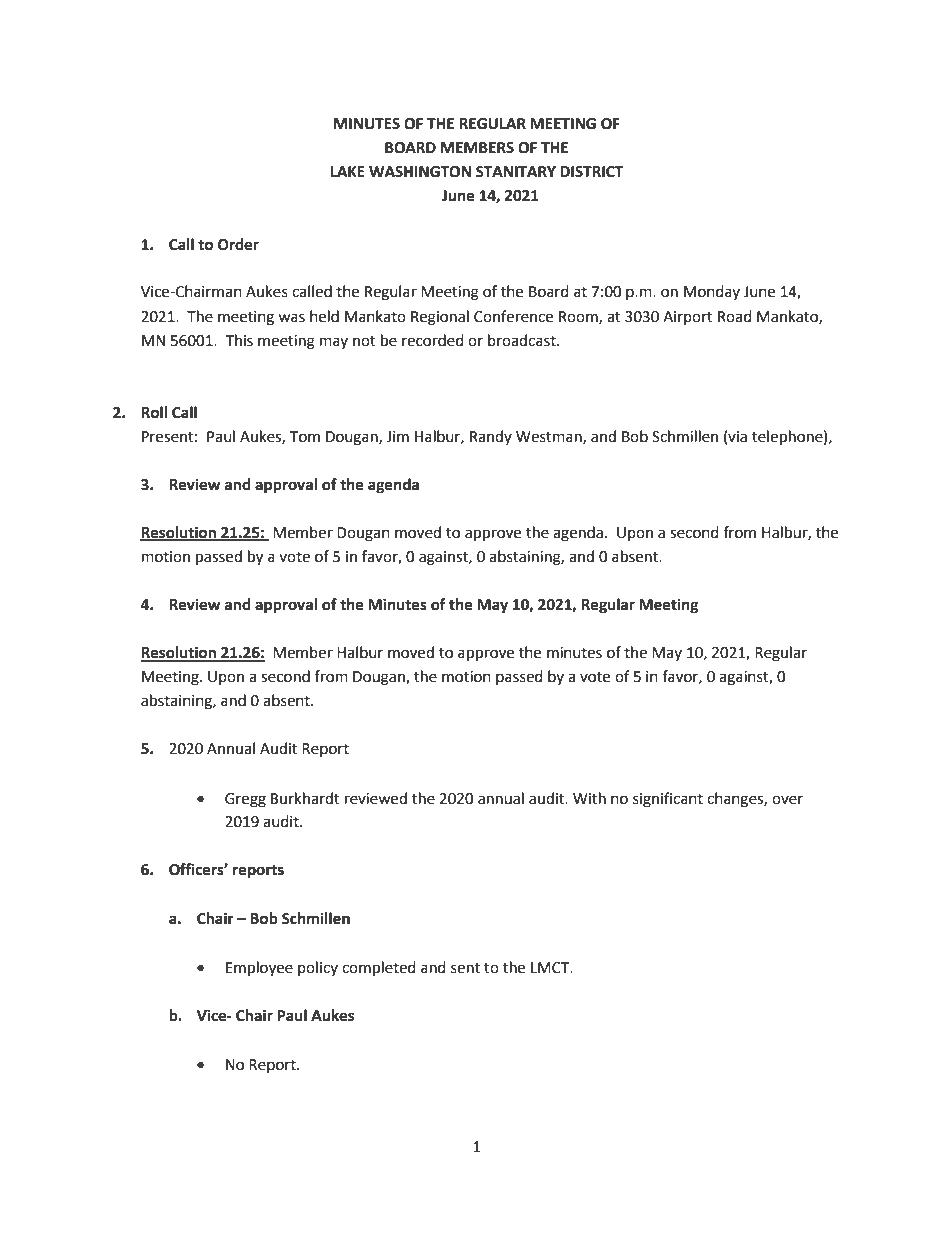 The image size is (952, 1233). I want to click on DISTRICT, so click(591, 172).
